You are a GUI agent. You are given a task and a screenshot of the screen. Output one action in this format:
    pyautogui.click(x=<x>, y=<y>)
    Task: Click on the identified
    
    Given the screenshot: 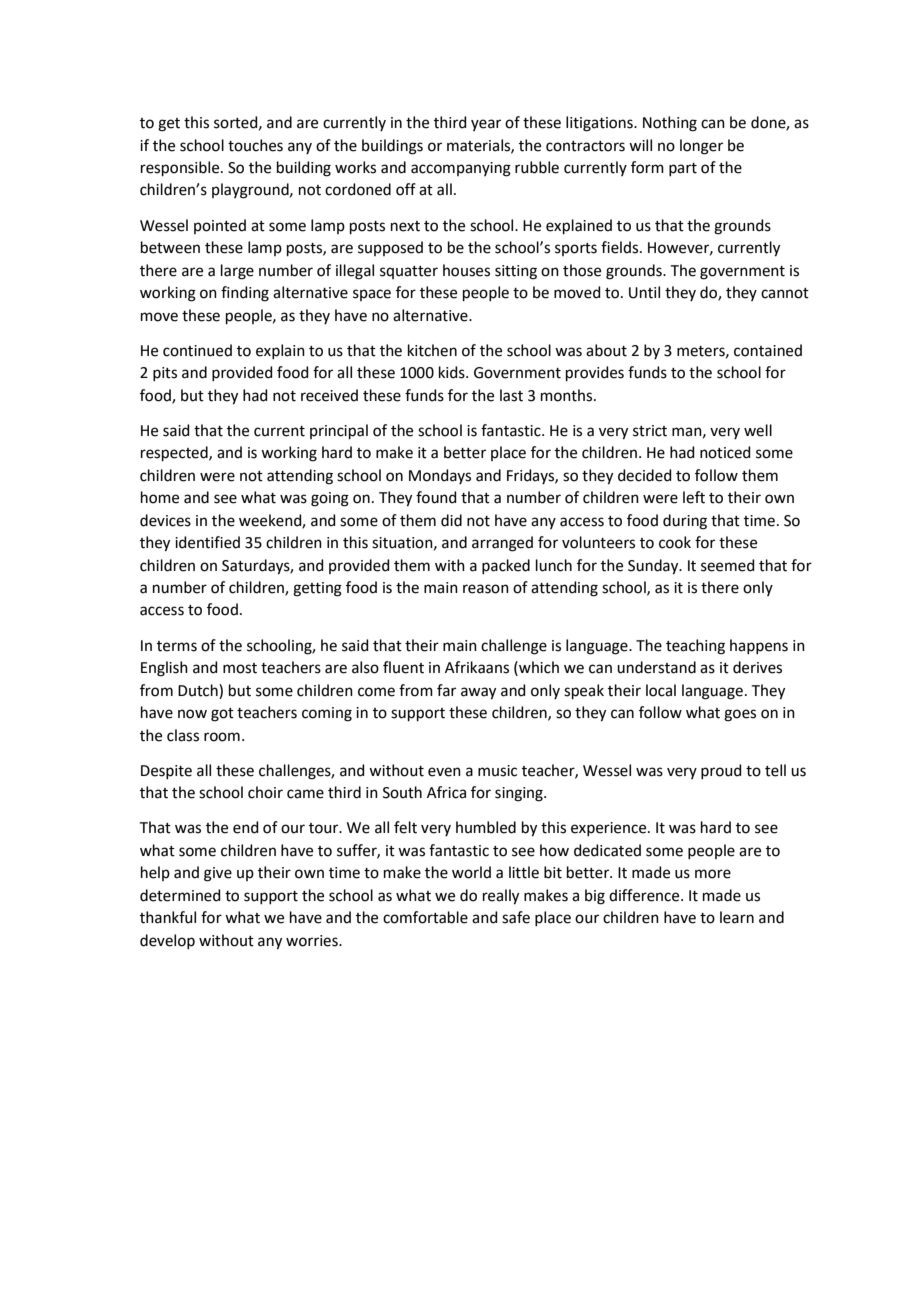 What is the action you would take?
    pyautogui.click(x=207, y=542)
